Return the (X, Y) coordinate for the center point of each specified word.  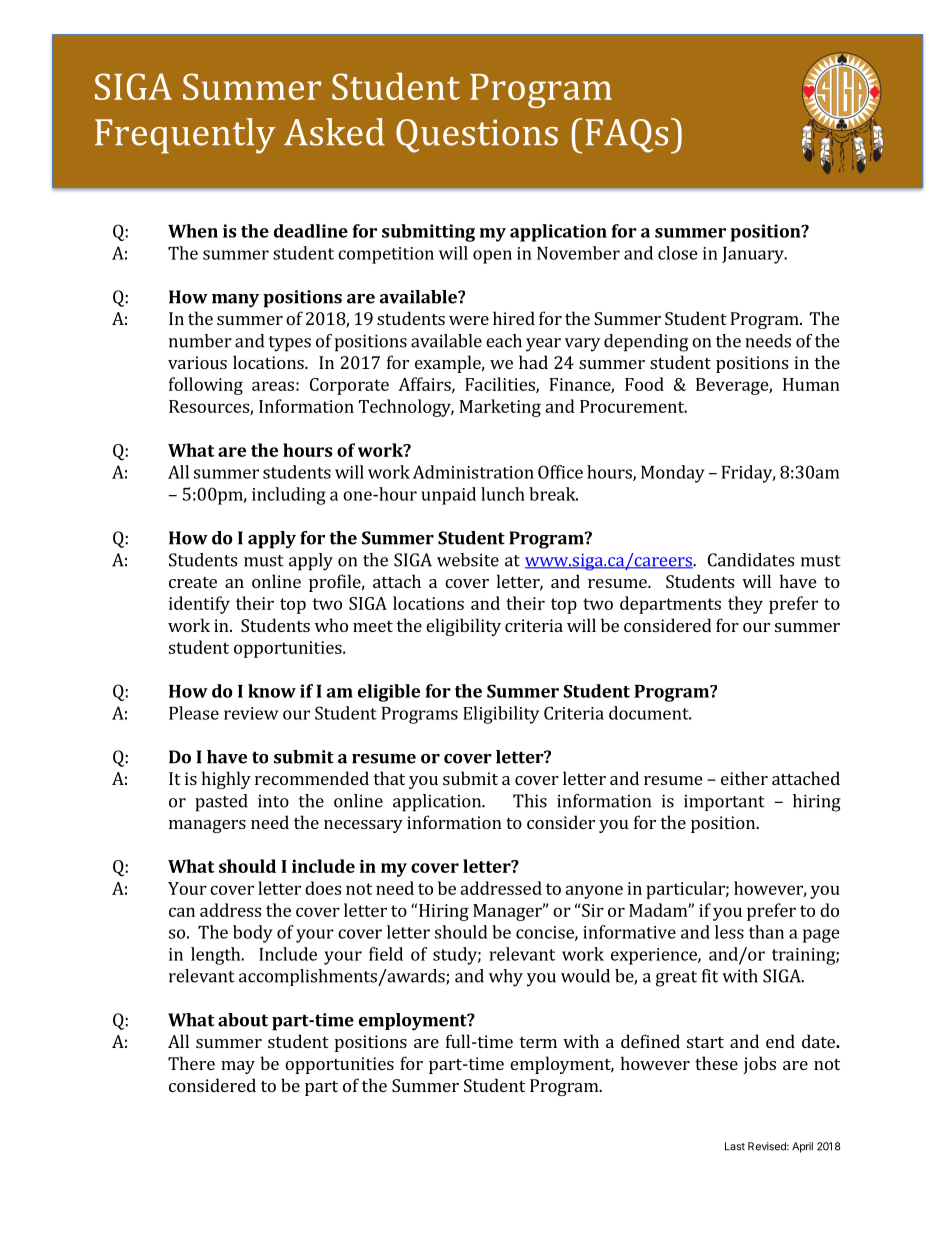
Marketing (500, 408)
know (272, 691)
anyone (594, 892)
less (729, 932)
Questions (477, 136)
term (538, 1042)
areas (273, 386)
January (754, 255)
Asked (334, 132)
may (238, 1067)
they (745, 605)
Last (735, 1146)
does (323, 888)
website (468, 560)
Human (811, 384)
